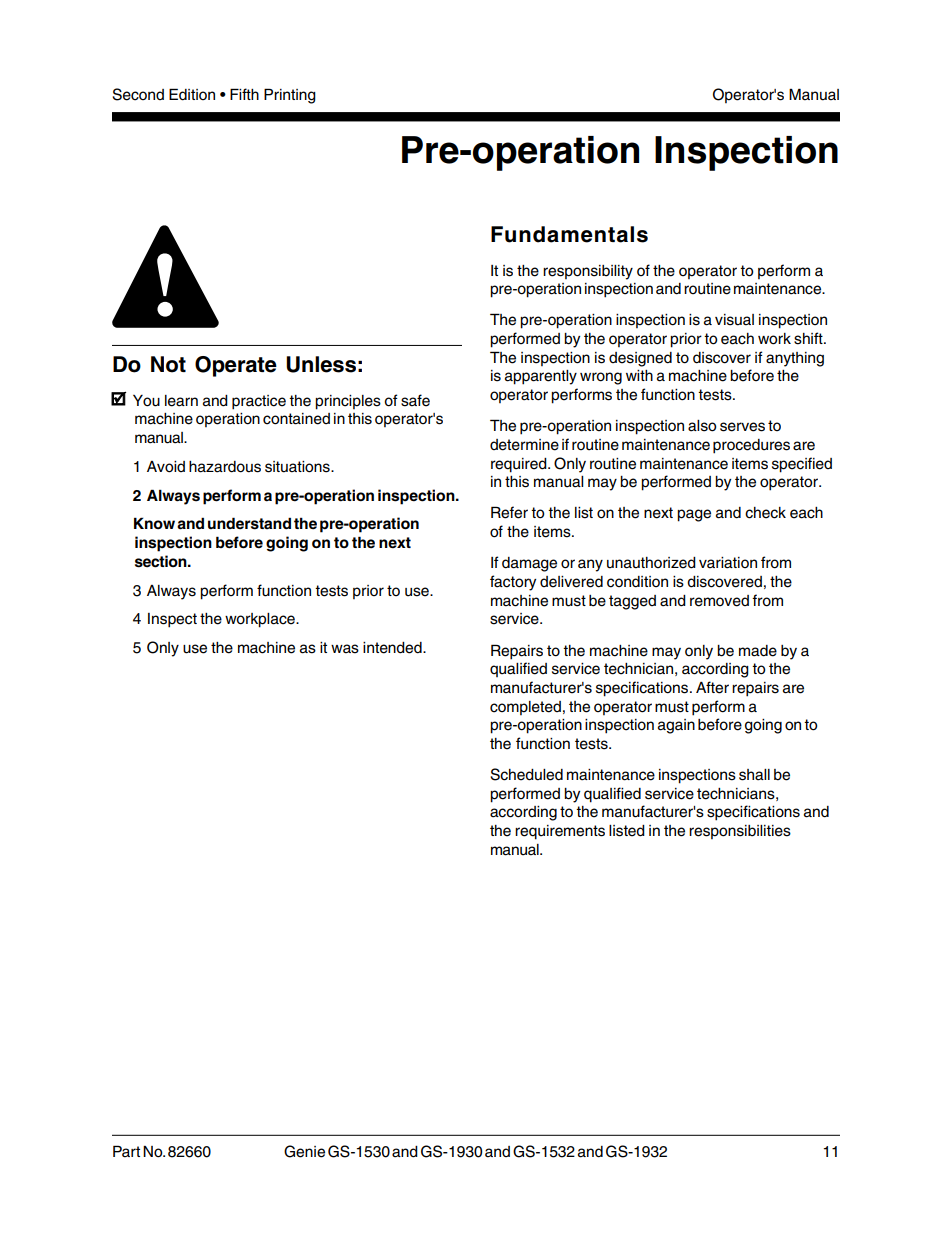 The height and width of the screenshot is (1233, 952). Describe the element at coordinates (754, 775) in the screenshot. I see `shall` at that location.
